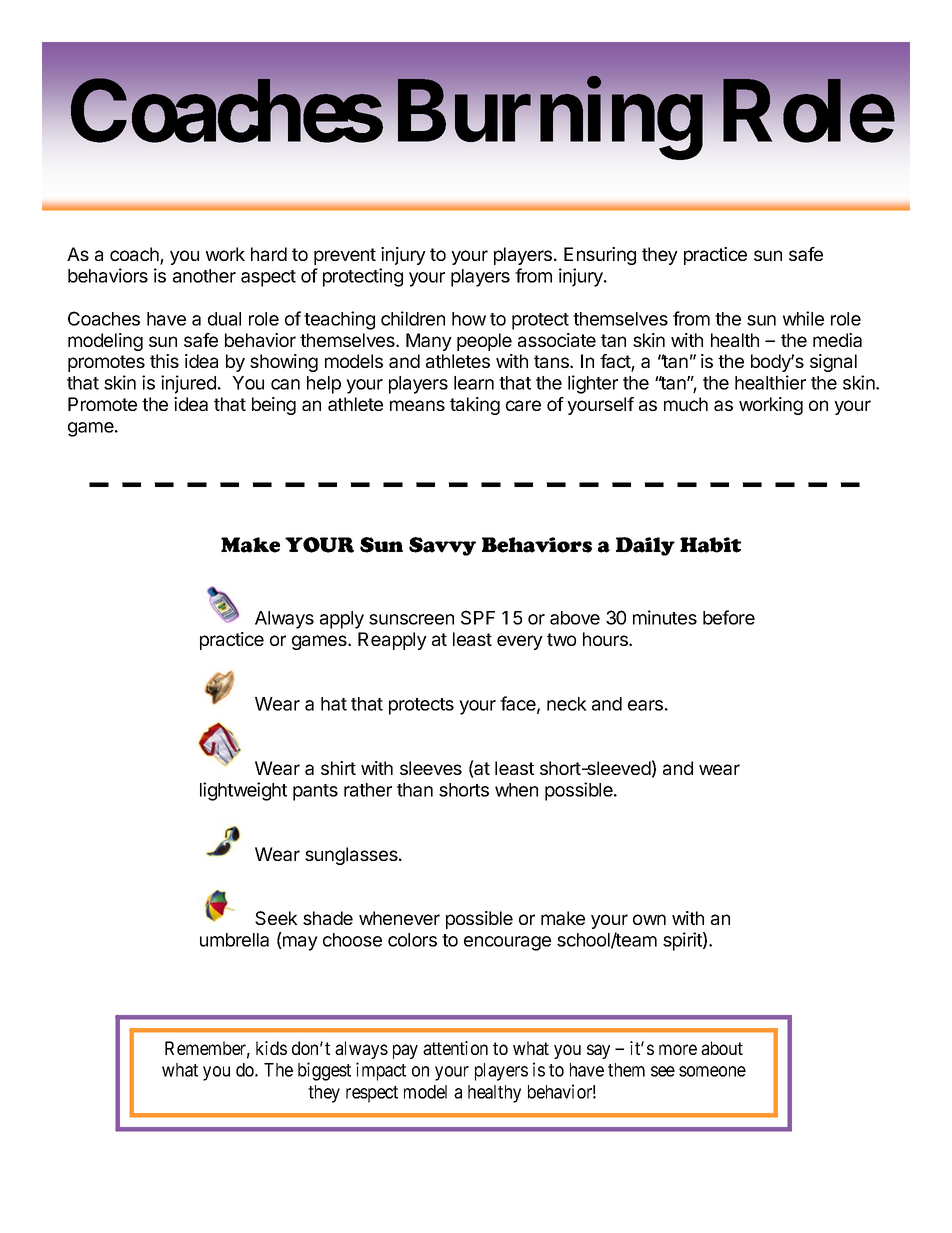 Image resolution: width=952 pixels, height=1233 pixels. What do you see at coordinates (803, 318) in the image?
I see `while` at bounding box center [803, 318].
